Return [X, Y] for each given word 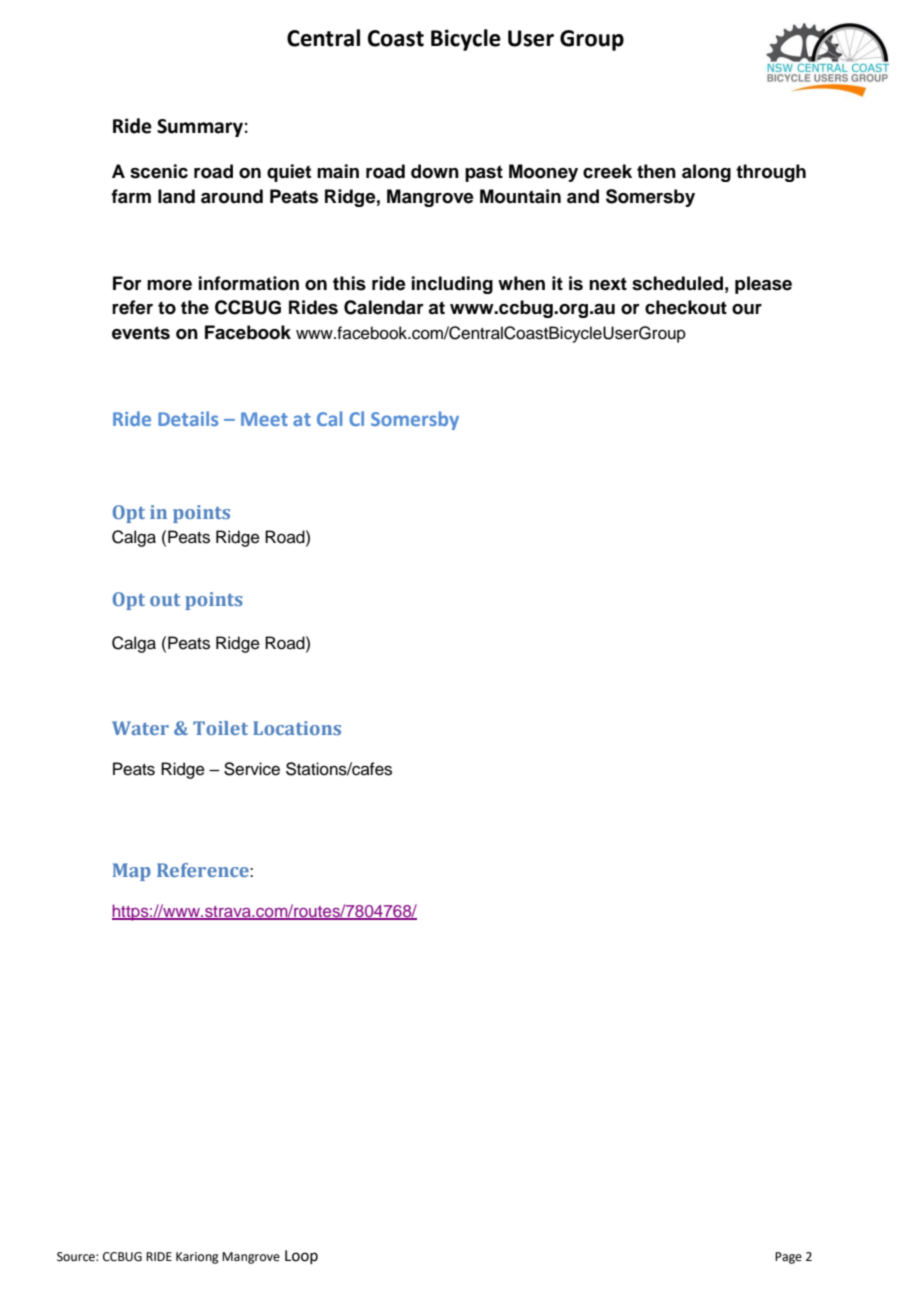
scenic [159, 171]
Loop [301, 1257]
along [706, 173]
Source [77, 1257]
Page [788, 1258]
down [435, 171]
